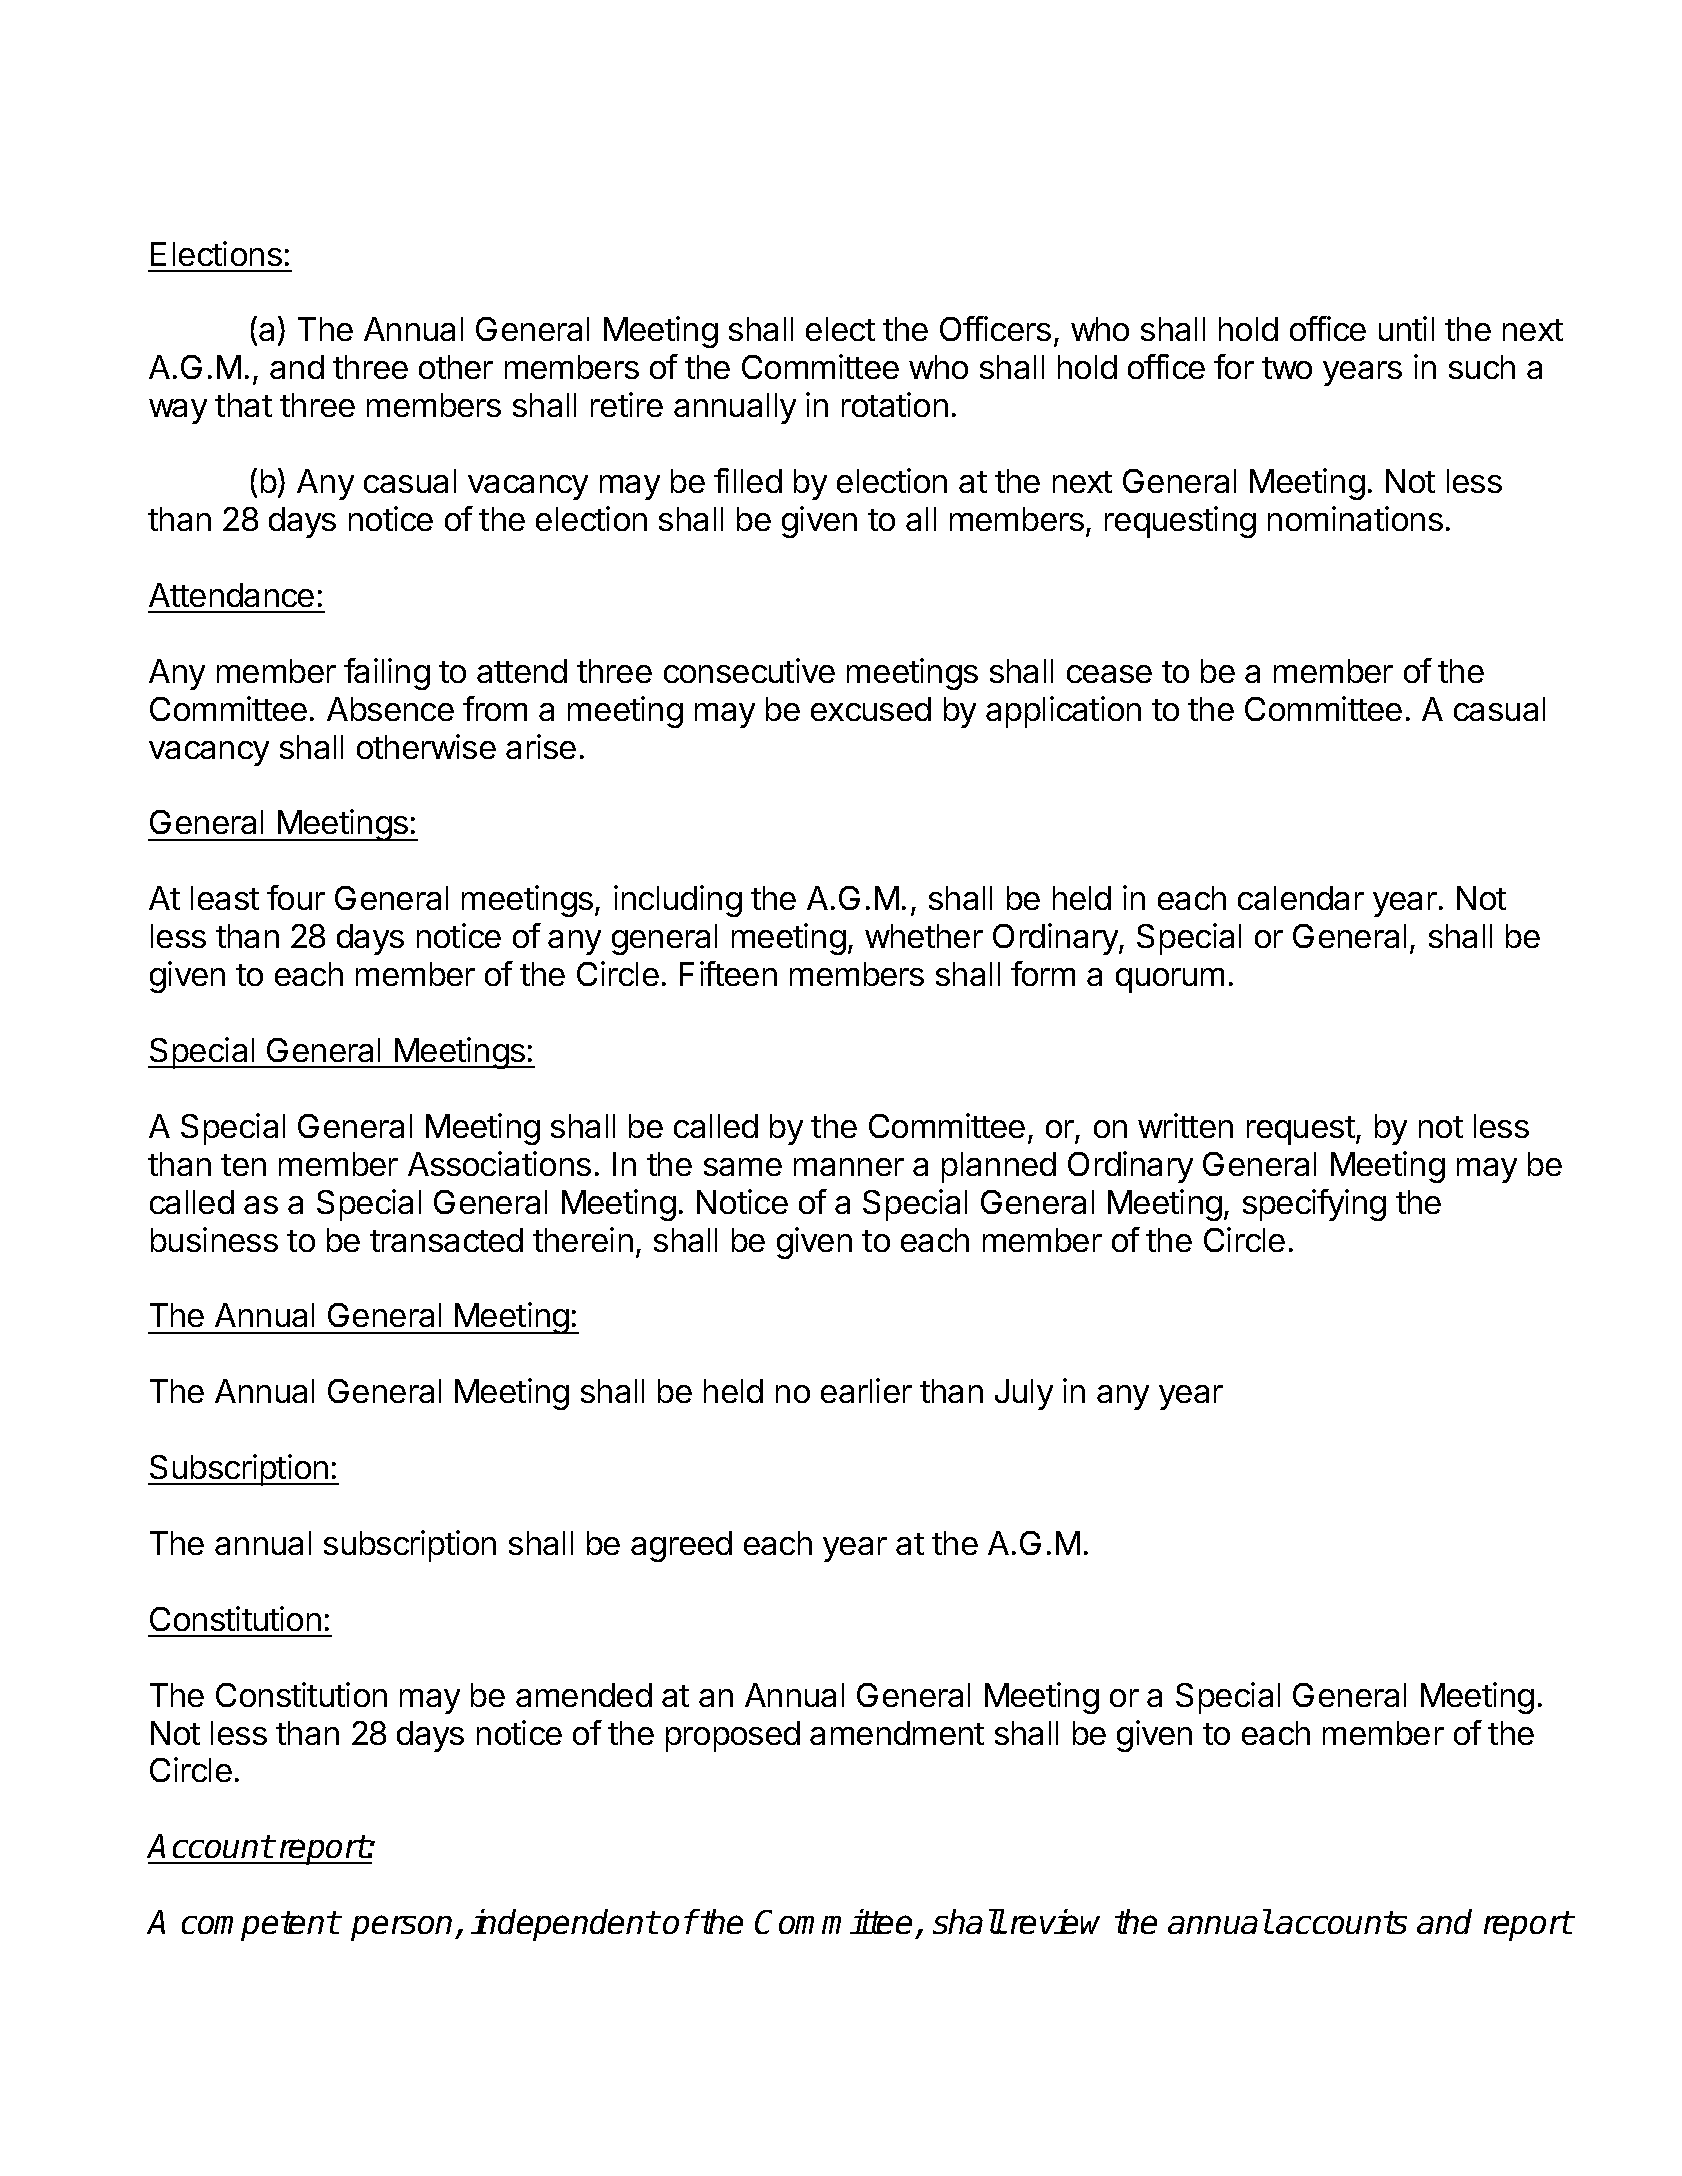 This document has width=1682, height=2176. Describe the element at coordinates (681, 1546) in the document. I see `agreed` at that location.
